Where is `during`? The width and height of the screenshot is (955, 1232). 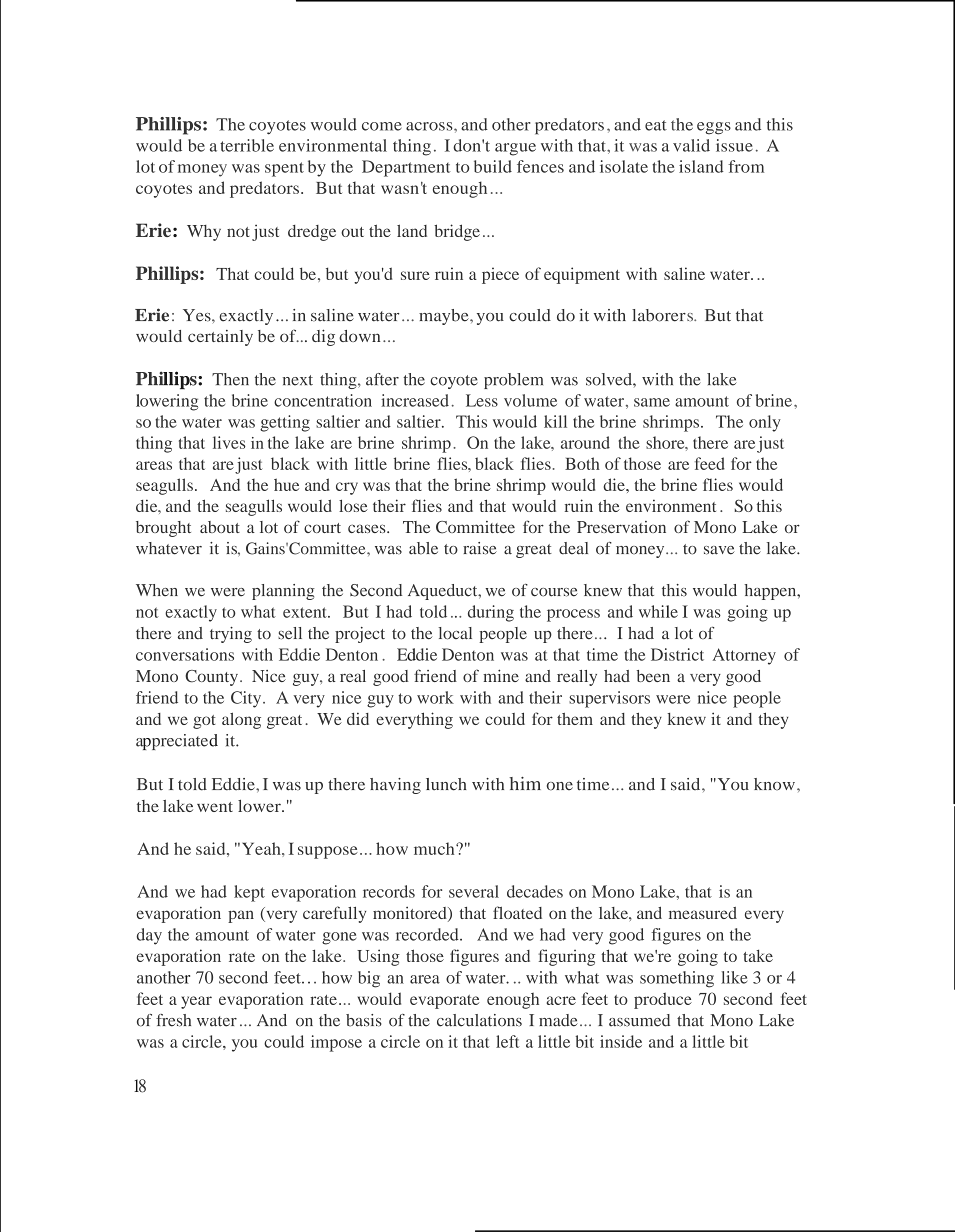
during is located at coordinates (491, 613).
